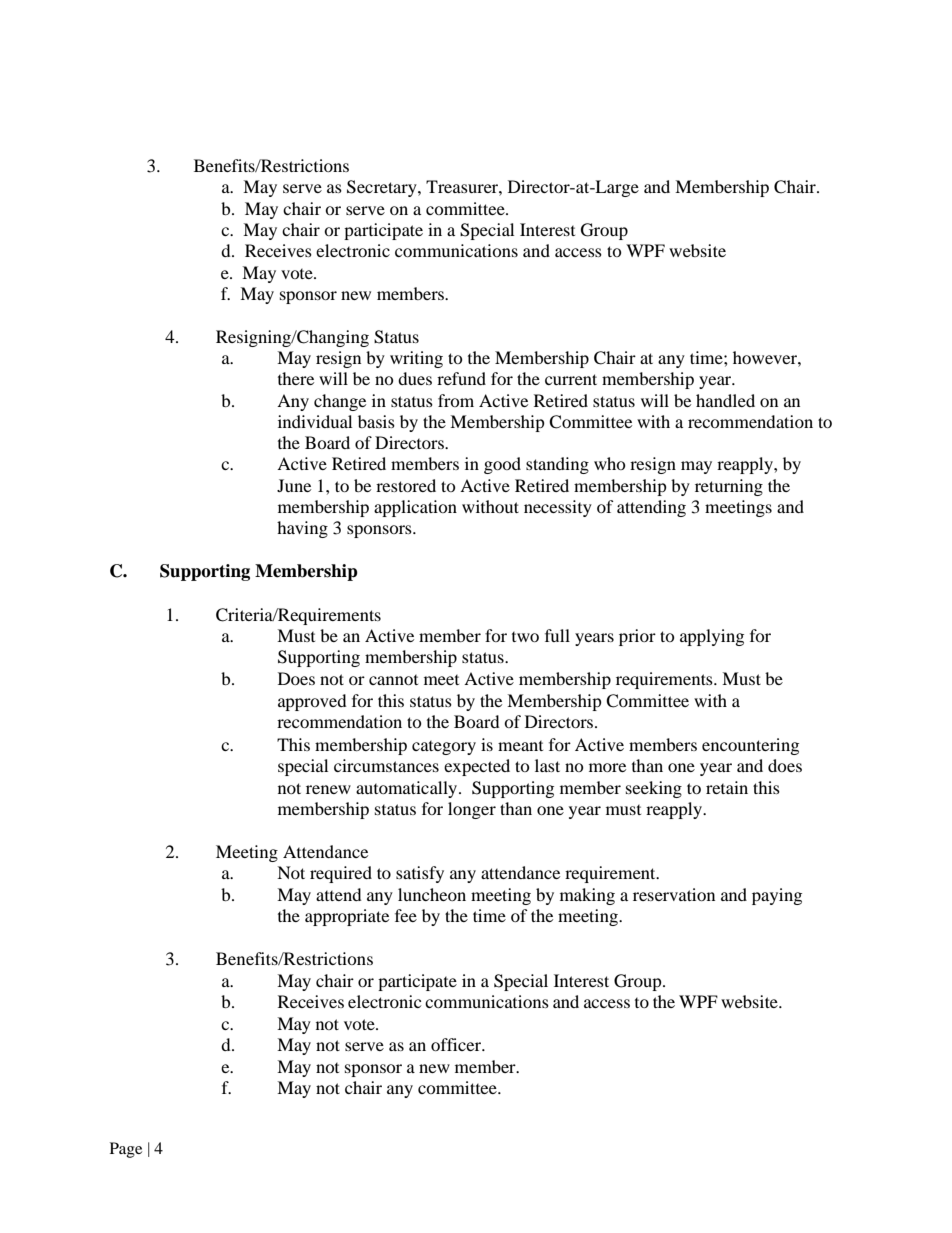 This screenshot has height=1233, width=952. Describe the element at coordinates (727, 787) in the screenshot. I see `retain` at that location.
